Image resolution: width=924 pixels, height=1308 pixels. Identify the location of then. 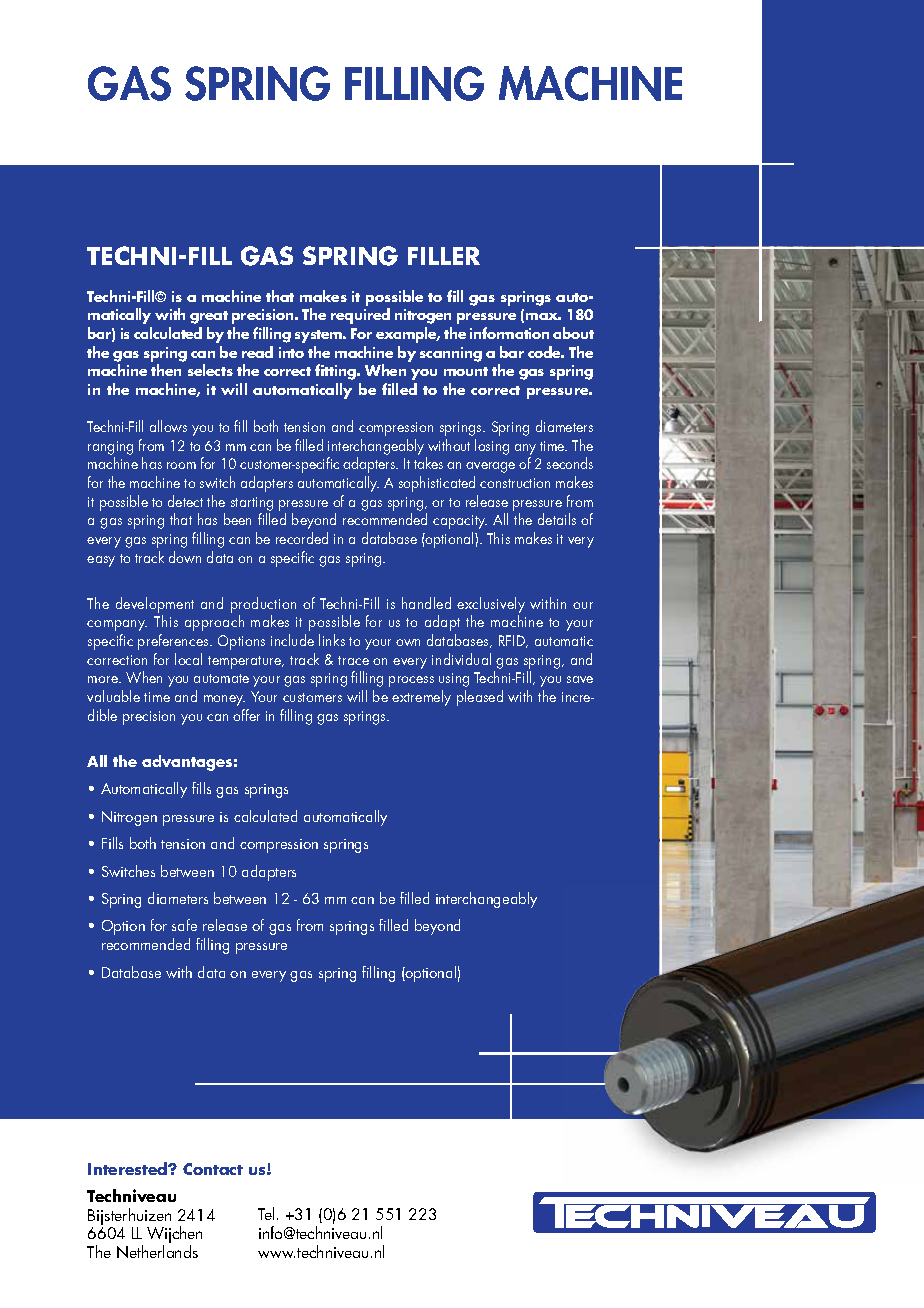
(166, 370).
